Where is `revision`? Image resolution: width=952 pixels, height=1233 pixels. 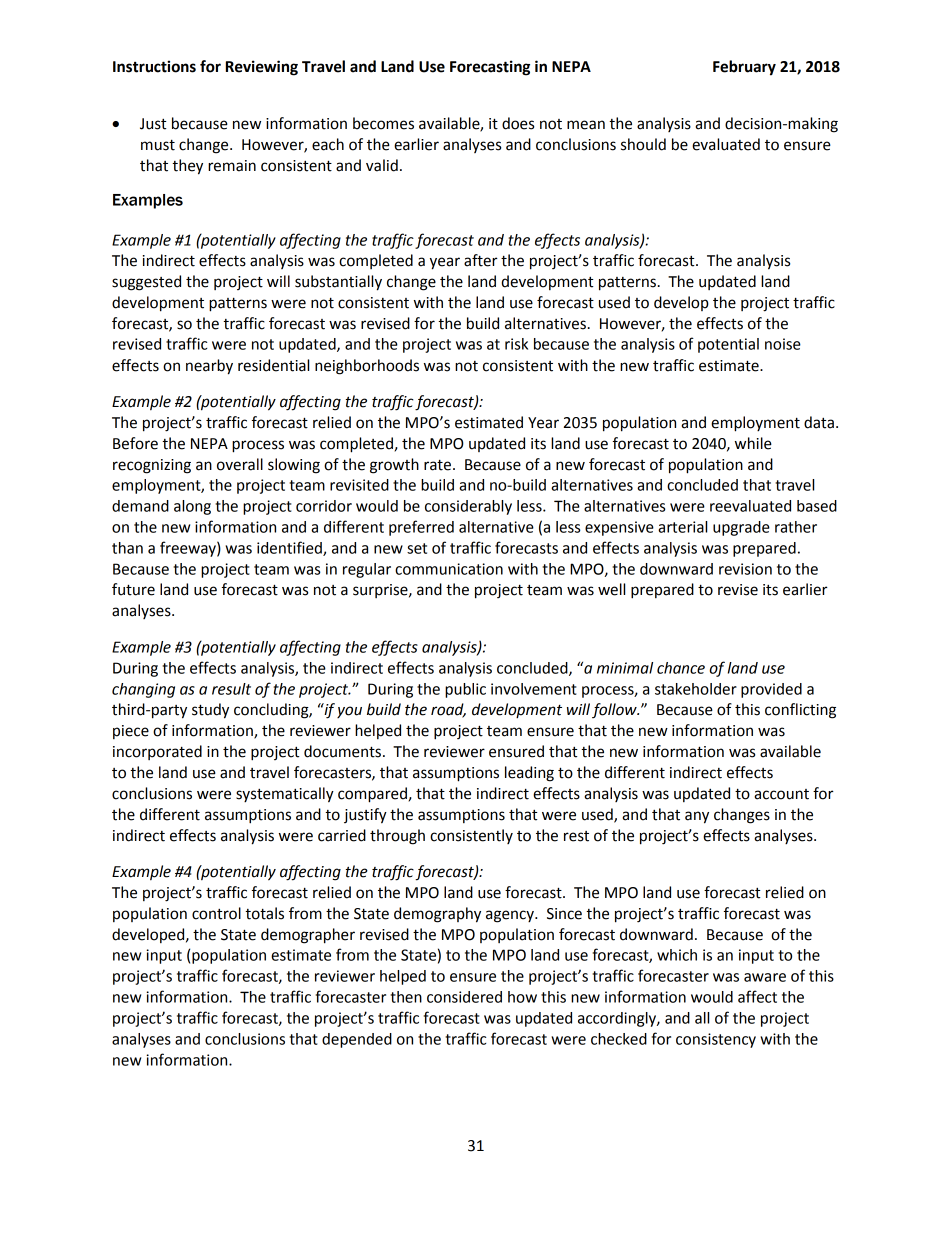
revision is located at coordinates (745, 569).
